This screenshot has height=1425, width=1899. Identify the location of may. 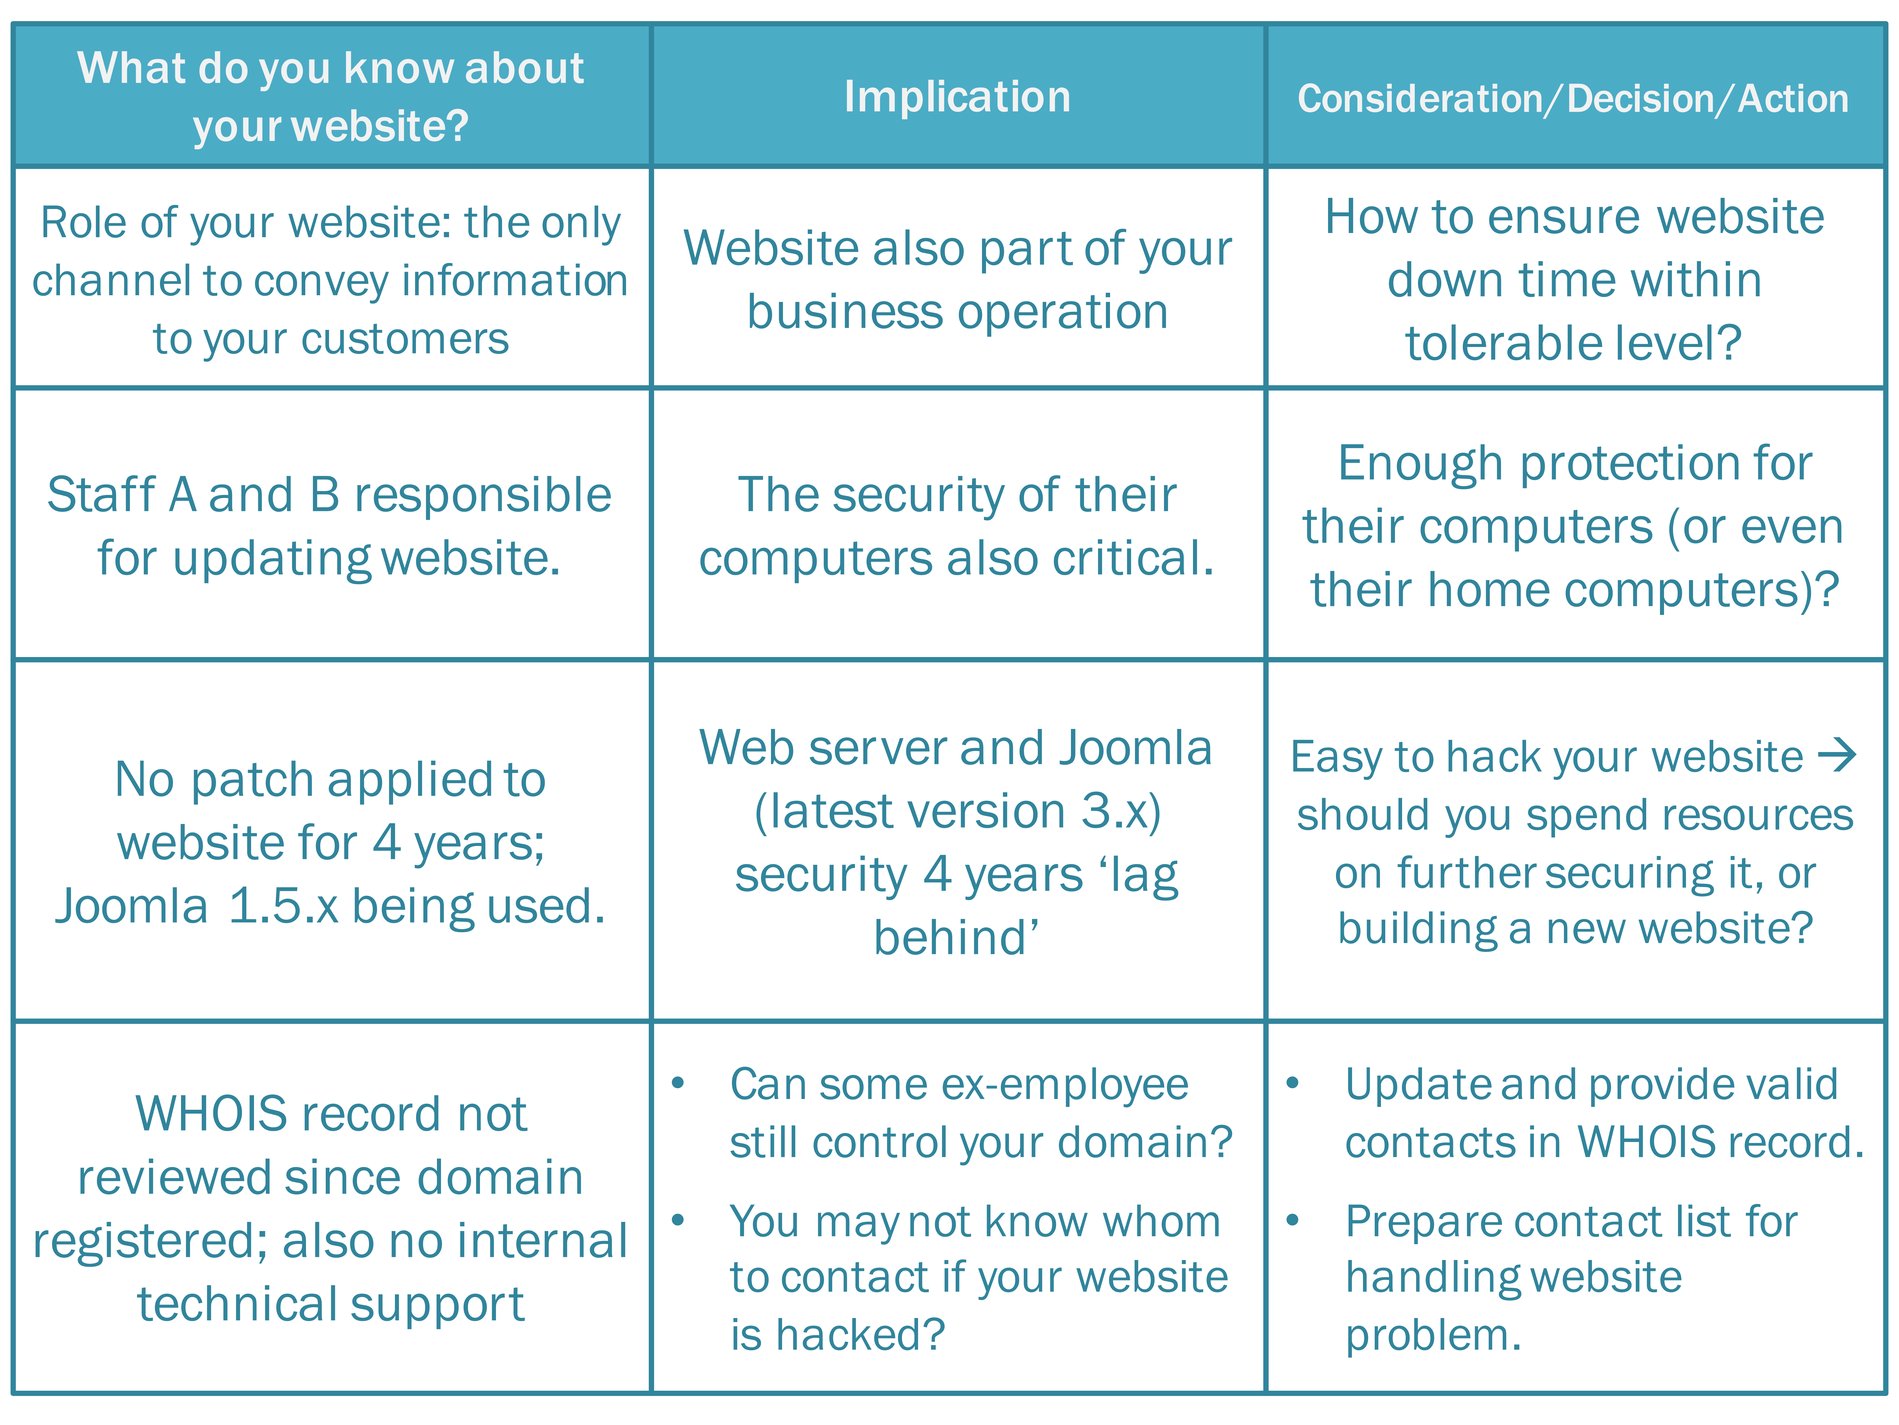
(859, 1228).
